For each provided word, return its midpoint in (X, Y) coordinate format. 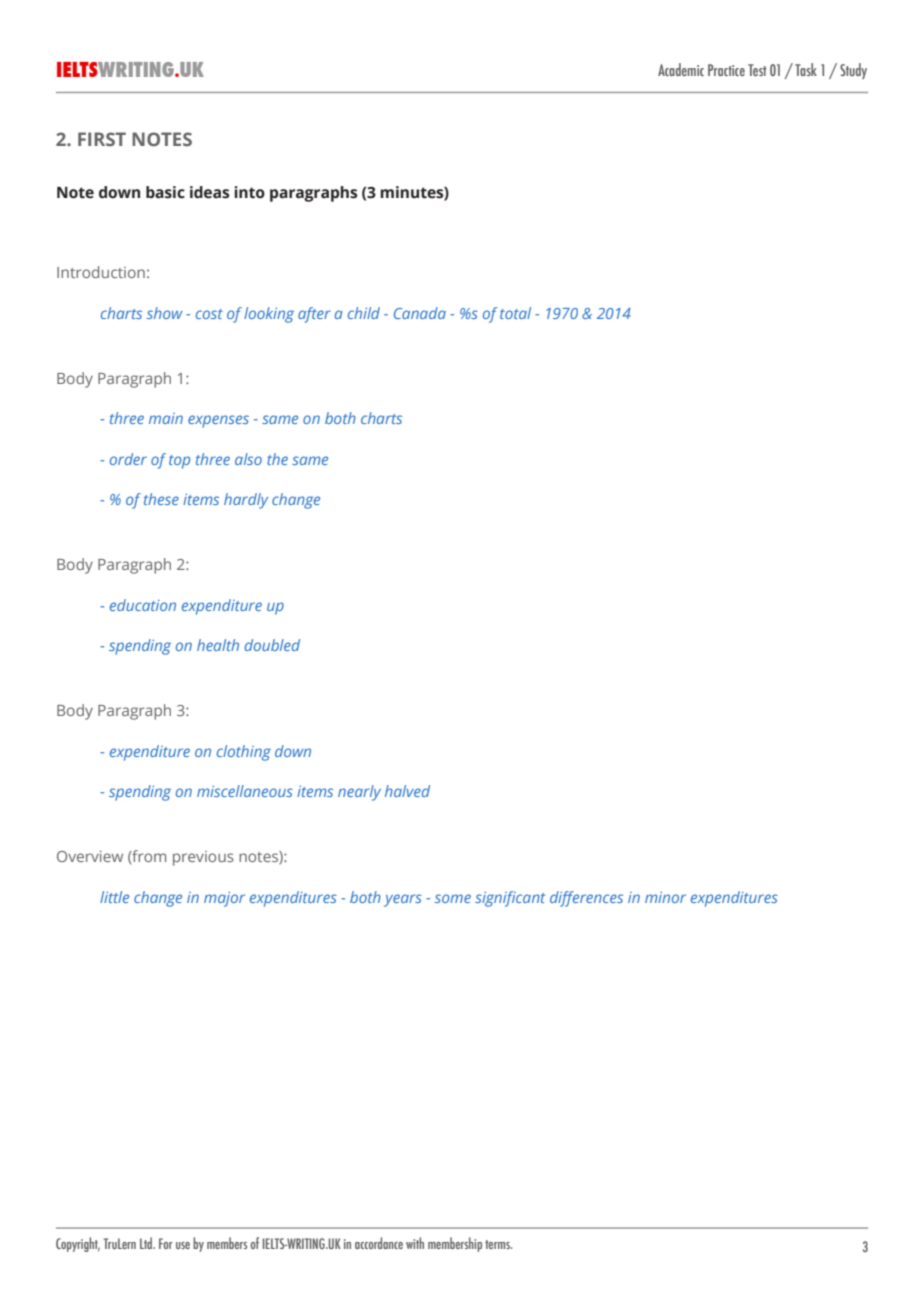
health (218, 645)
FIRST (102, 139)
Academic (681, 69)
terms (498, 1244)
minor (665, 897)
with (415, 1243)
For (166, 1243)
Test (757, 70)
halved (407, 791)
